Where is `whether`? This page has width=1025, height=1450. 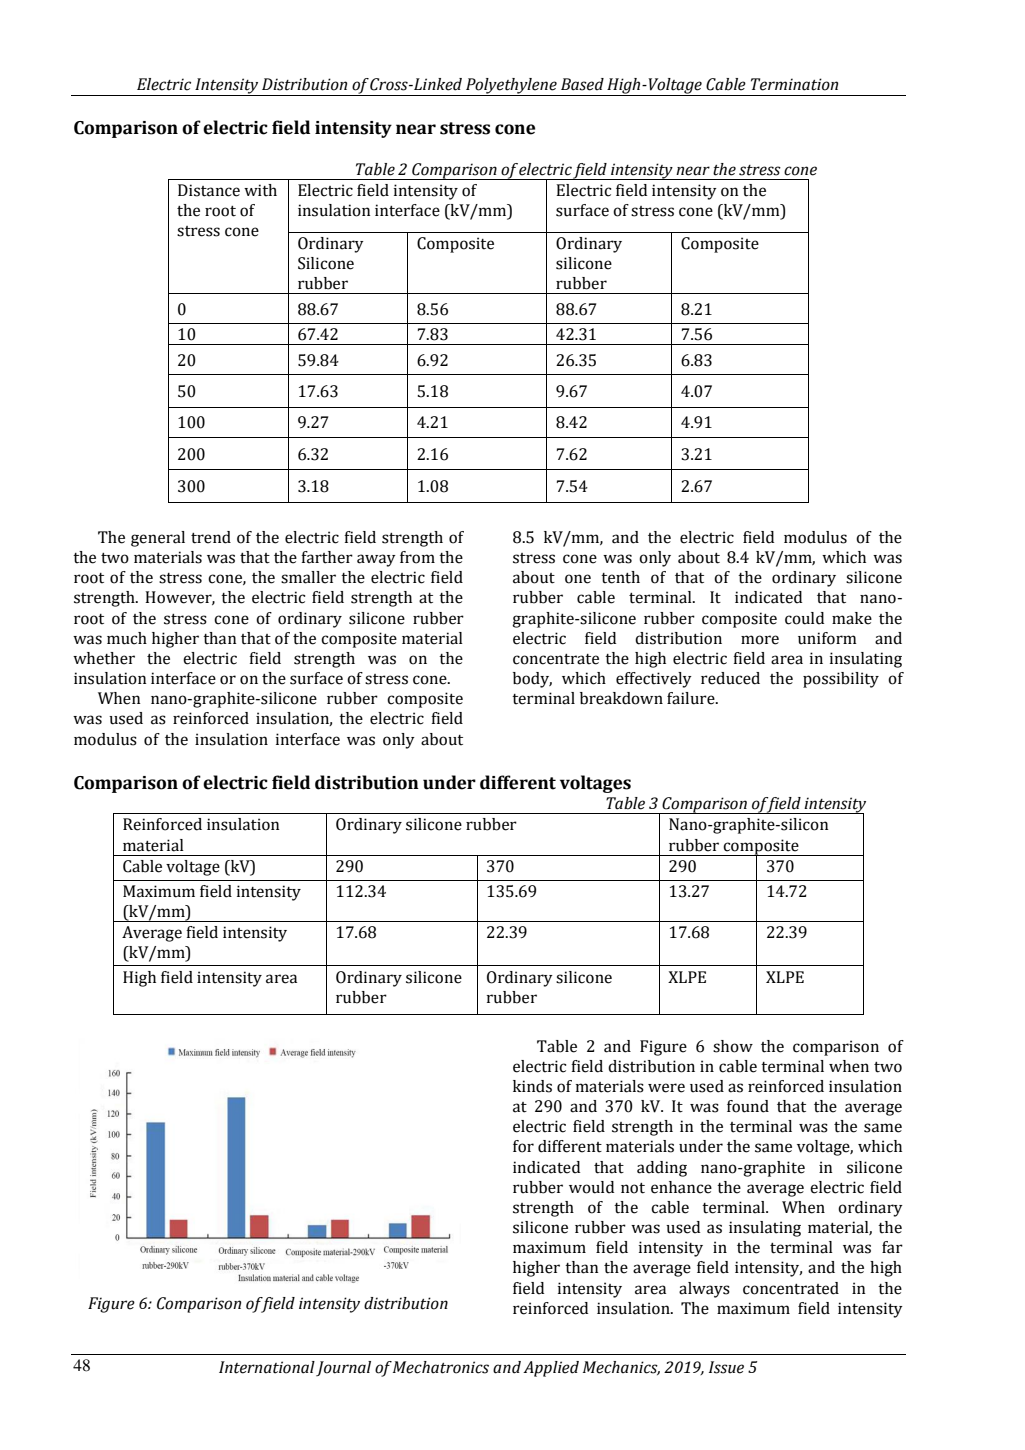
whether is located at coordinates (104, 658).
